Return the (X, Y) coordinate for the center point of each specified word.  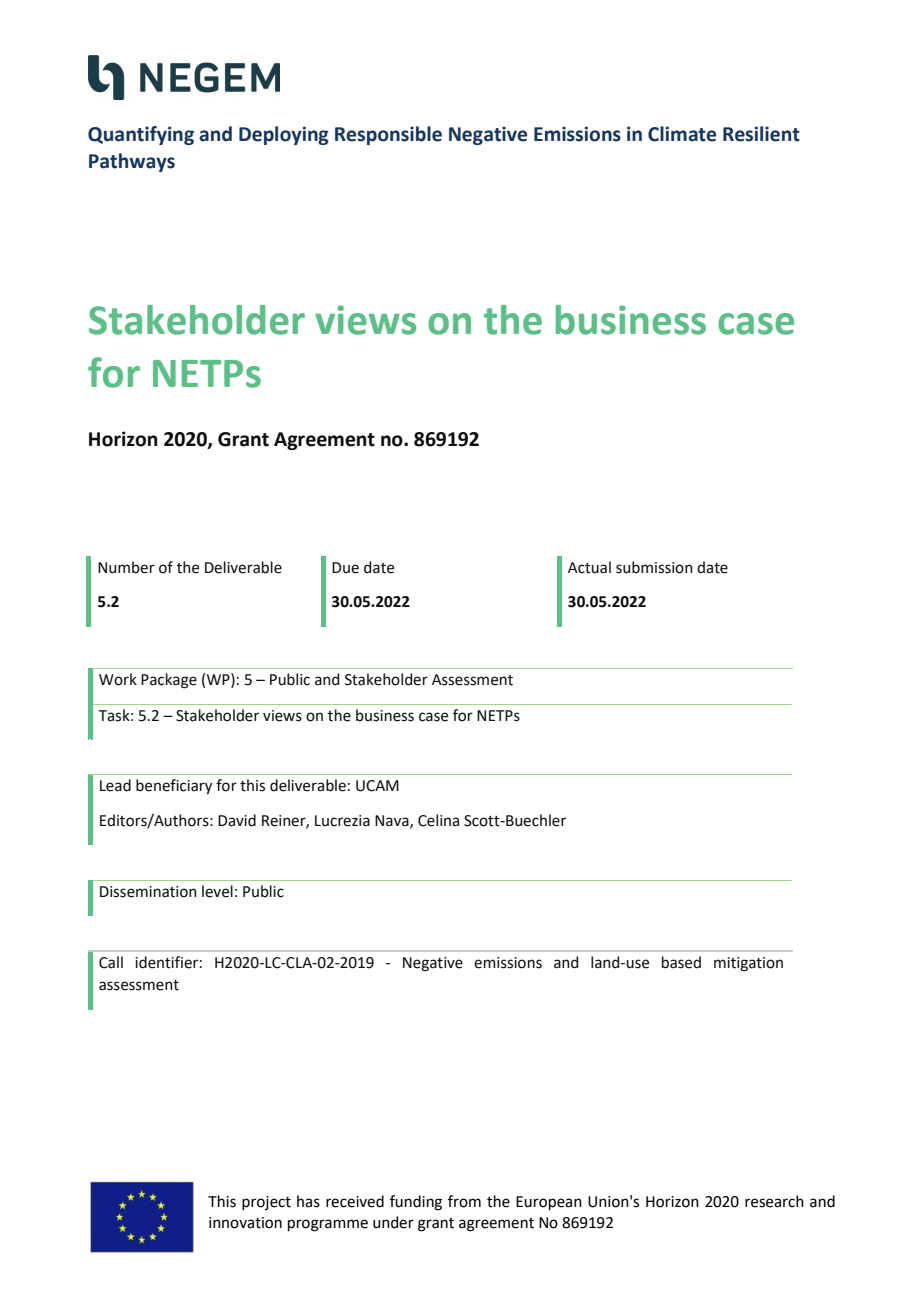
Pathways (132, 162)
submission (654, 567)
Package (169, 681)
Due (345, 568)
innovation (245, 1223)
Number (126, 567)
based (681, 962)
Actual (589, 567)
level (217, 891)
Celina (438, 820)
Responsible (388, 135)
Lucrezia (342, 821)
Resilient (761, 134)
